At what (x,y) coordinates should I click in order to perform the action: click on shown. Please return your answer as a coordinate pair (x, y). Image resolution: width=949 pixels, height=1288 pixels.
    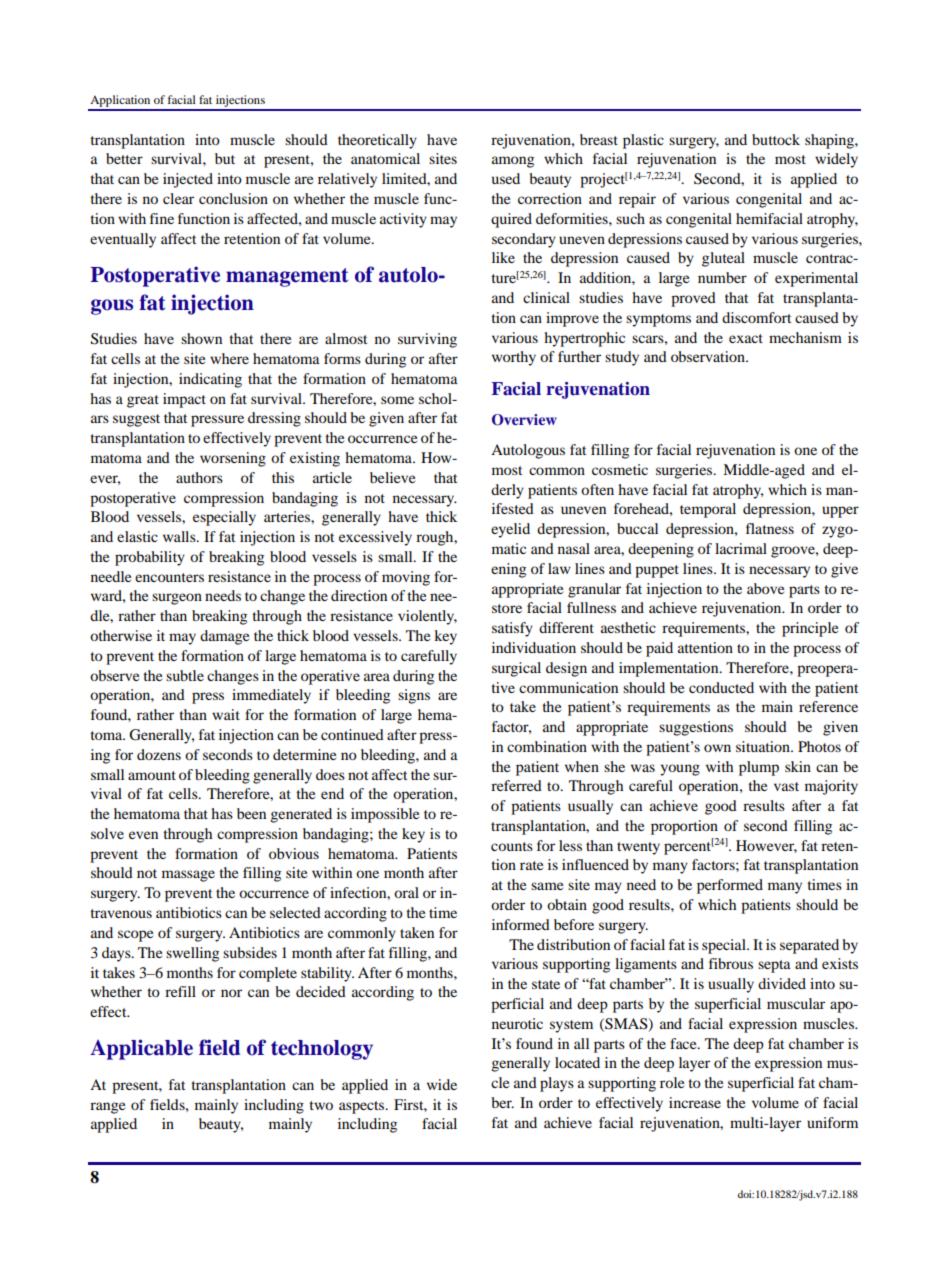
    Looking at the image, I should click on (201, 338).
